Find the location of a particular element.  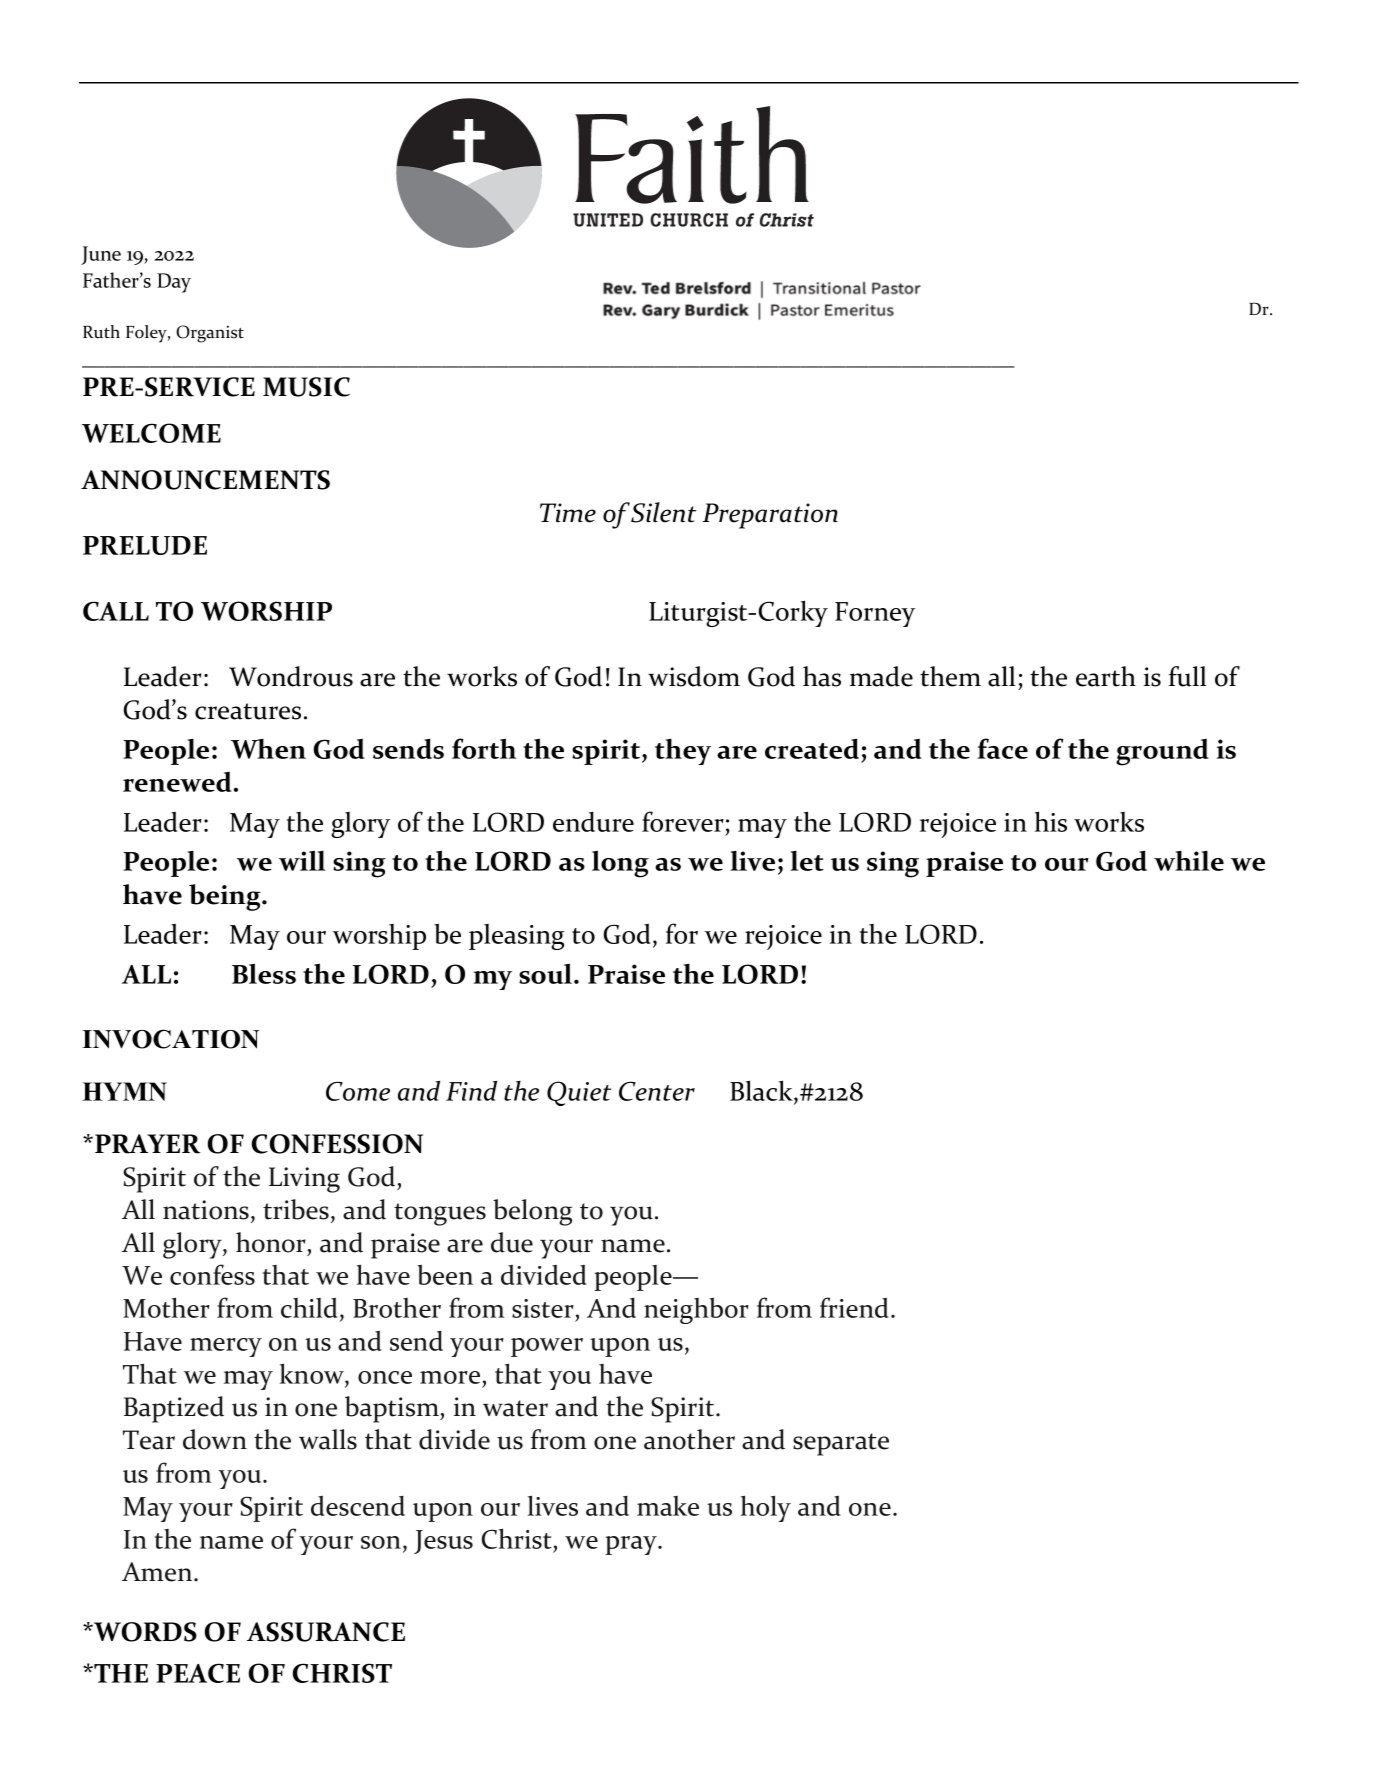

make is located at coordinates (668, 1506).
